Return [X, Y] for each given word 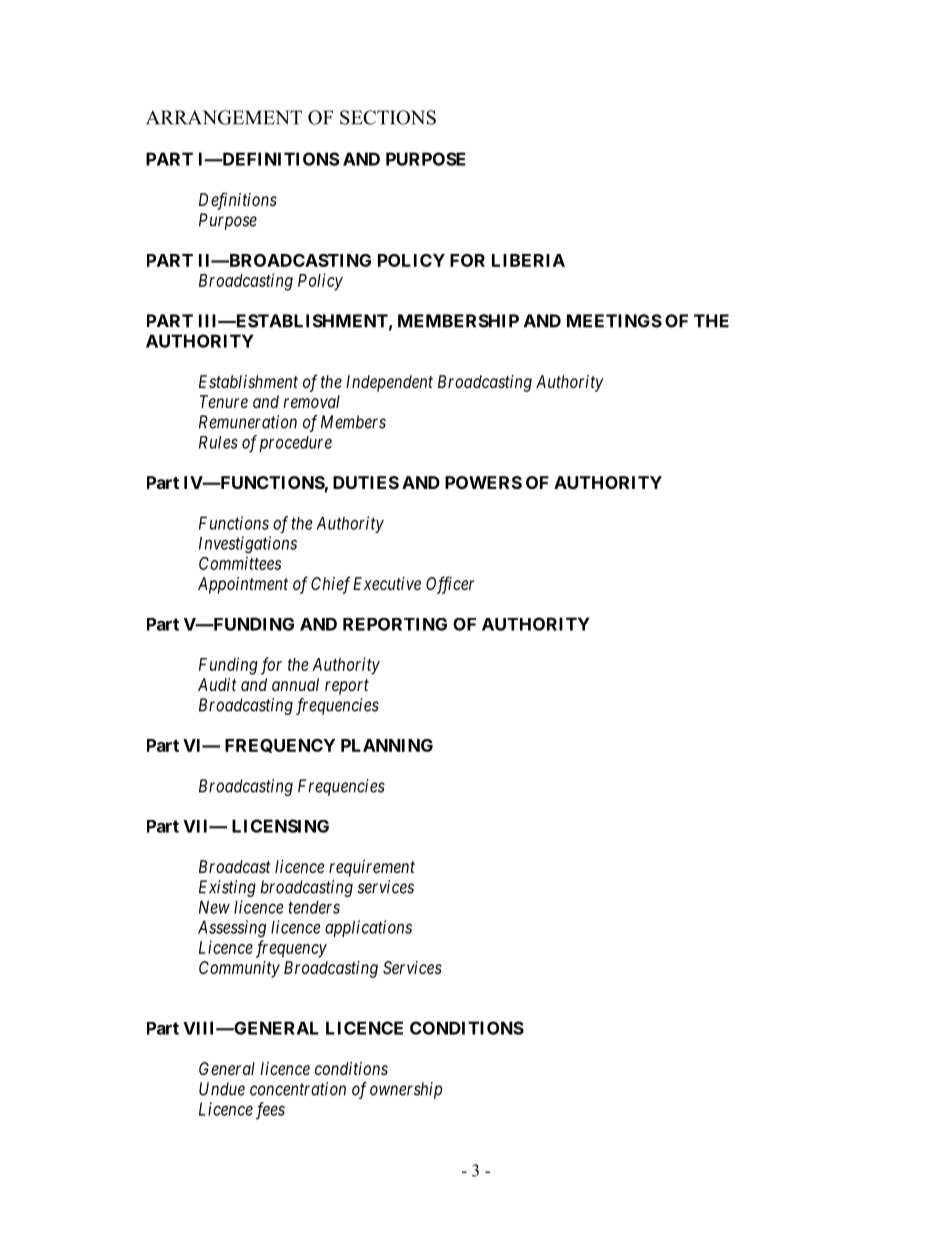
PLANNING [387, 745]
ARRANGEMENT [224, 117]
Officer [450, 585]
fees [270, 1111]
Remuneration [248, 422]
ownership [406, 1090]
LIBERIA [528, 260]
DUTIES [366, 482]
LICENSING [280, 826]
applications [368, 928]
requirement [372, 868]
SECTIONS [388, 117]
